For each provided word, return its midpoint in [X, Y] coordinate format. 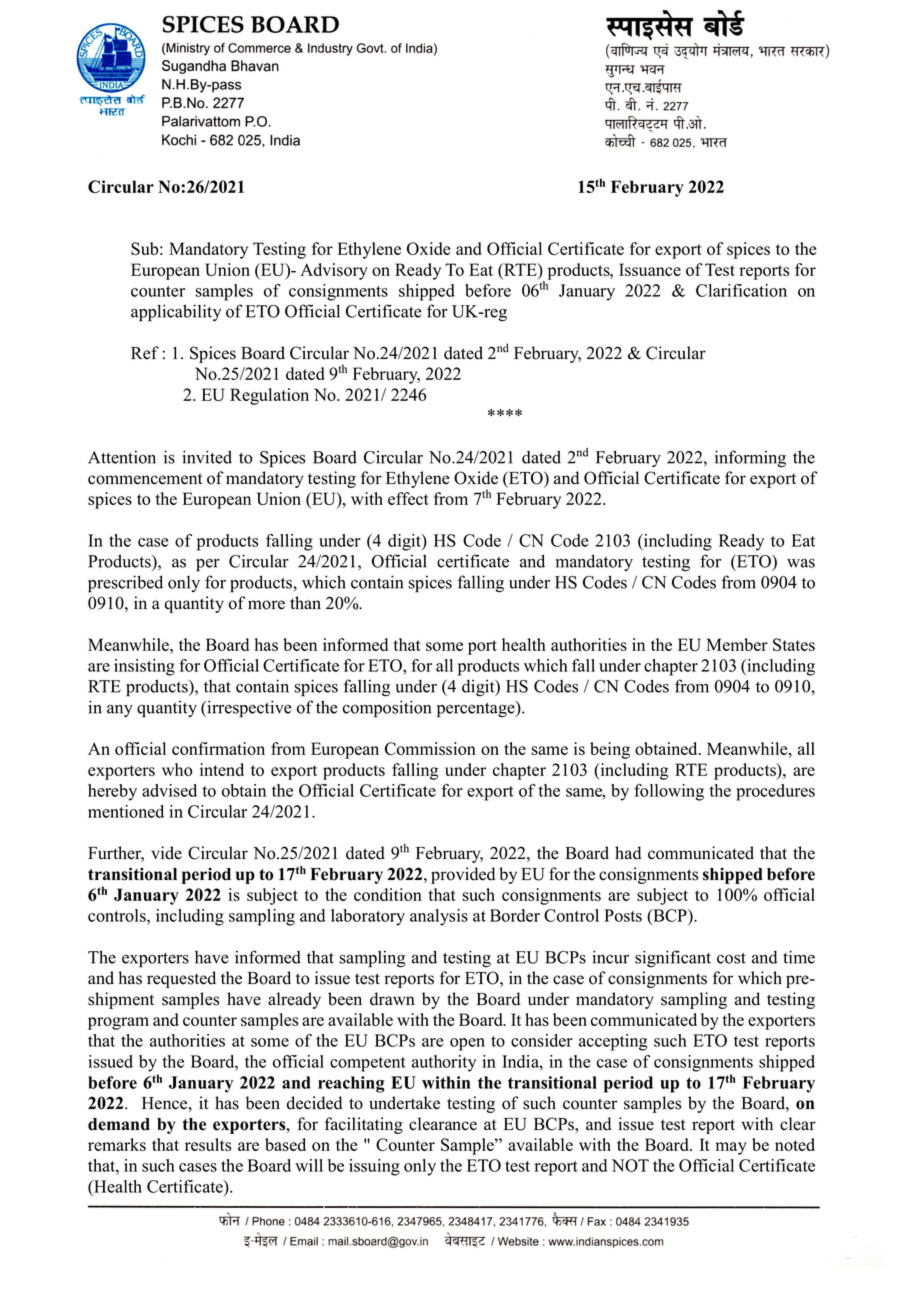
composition [387, 709]
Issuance [650, 269]
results [208, 1144]
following [669, 792]
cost [731, 958]
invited [207, 457]
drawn [392, 999]
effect [408, 498]
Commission [430, 748]
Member [737, 644]
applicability [176, 313]
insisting [144, 667]
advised [169, 790]
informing [750, 459]
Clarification [741, 290]
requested [181, 979]
